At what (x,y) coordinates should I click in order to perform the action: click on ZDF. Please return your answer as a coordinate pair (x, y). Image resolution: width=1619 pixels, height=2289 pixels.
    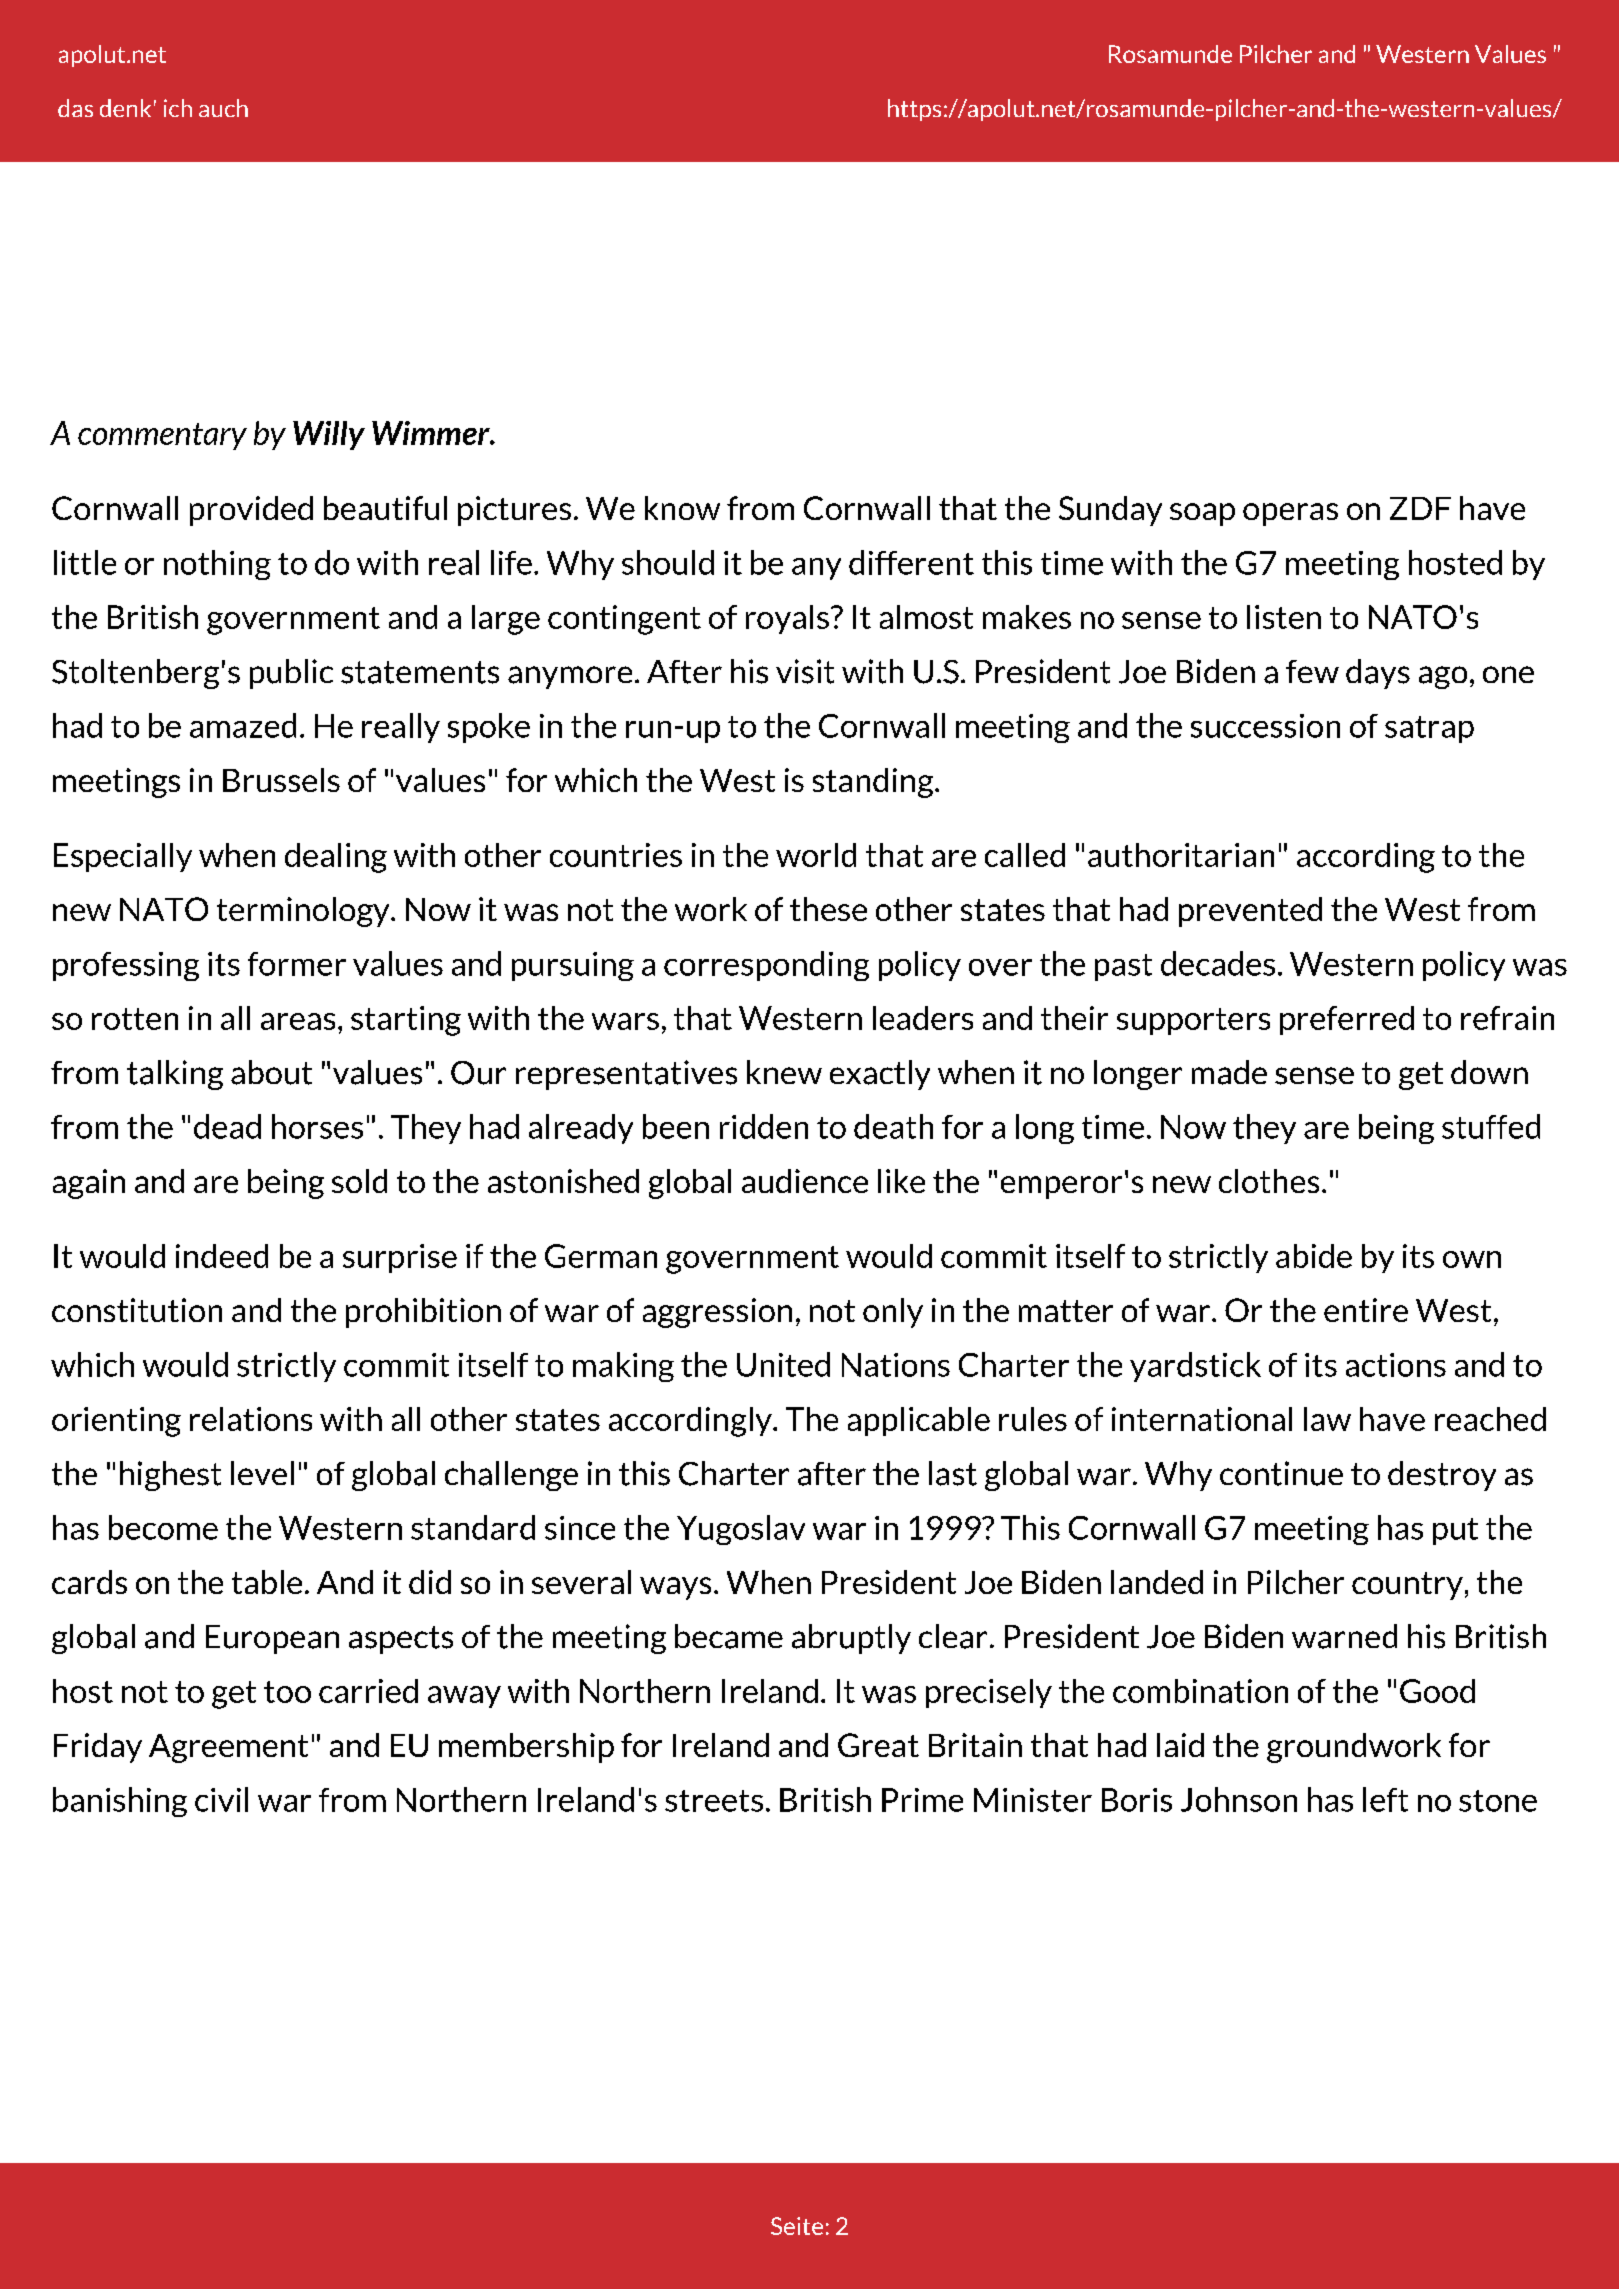
    Looking at the image, I should click on (1420, 508).
